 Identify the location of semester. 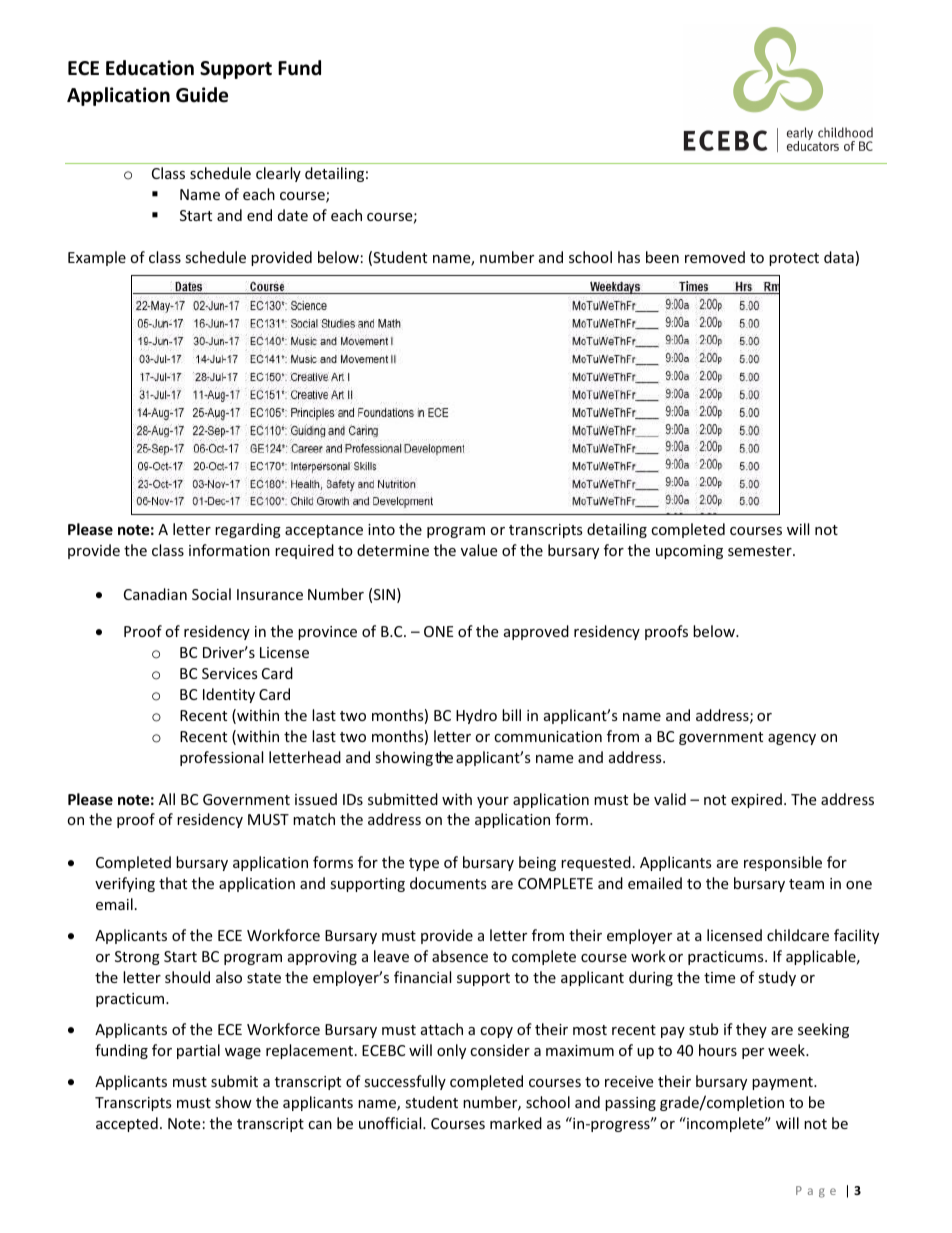
(761, 551).
